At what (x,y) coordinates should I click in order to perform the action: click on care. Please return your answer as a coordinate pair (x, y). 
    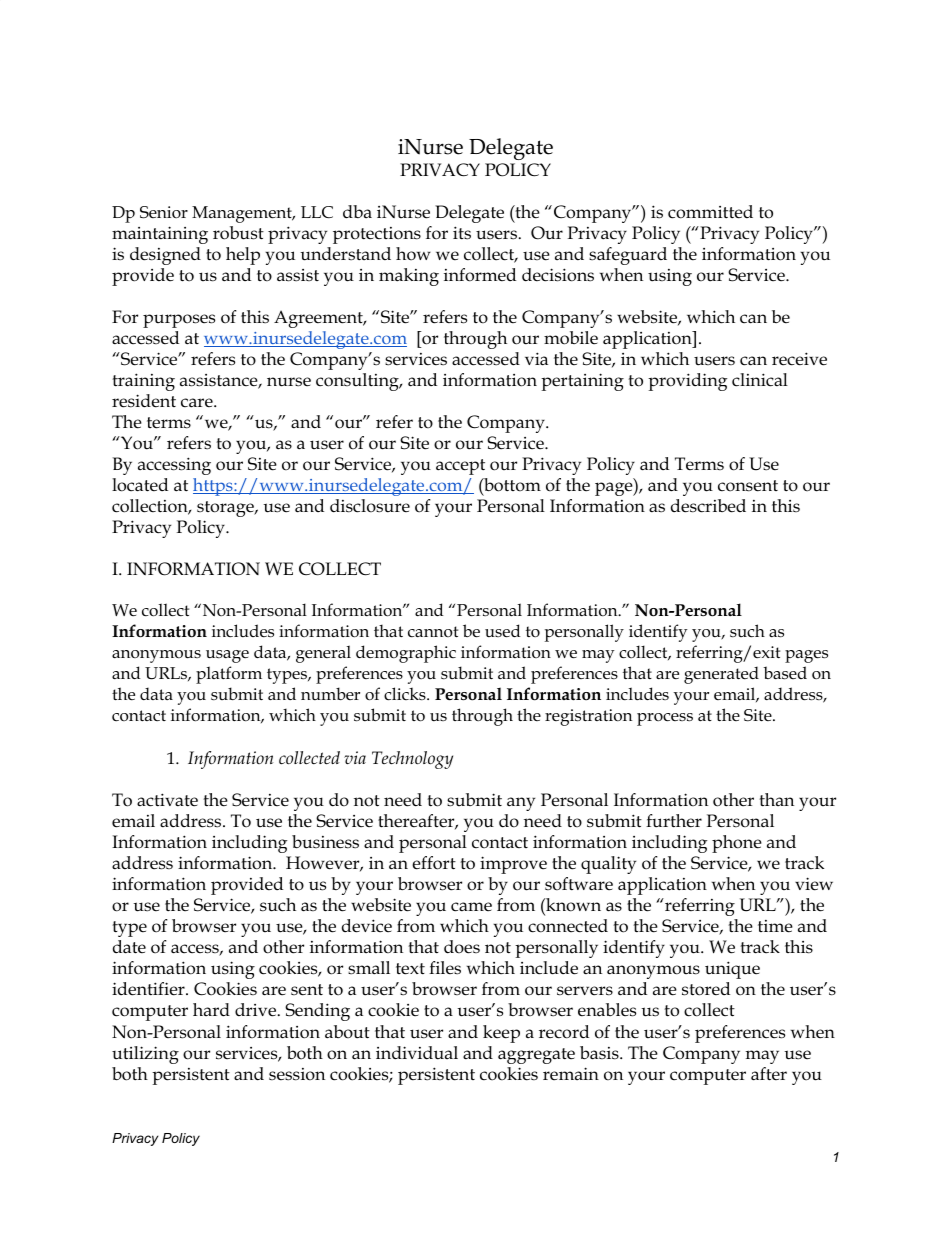
    Looking at the image, I should click on (198, 403).
